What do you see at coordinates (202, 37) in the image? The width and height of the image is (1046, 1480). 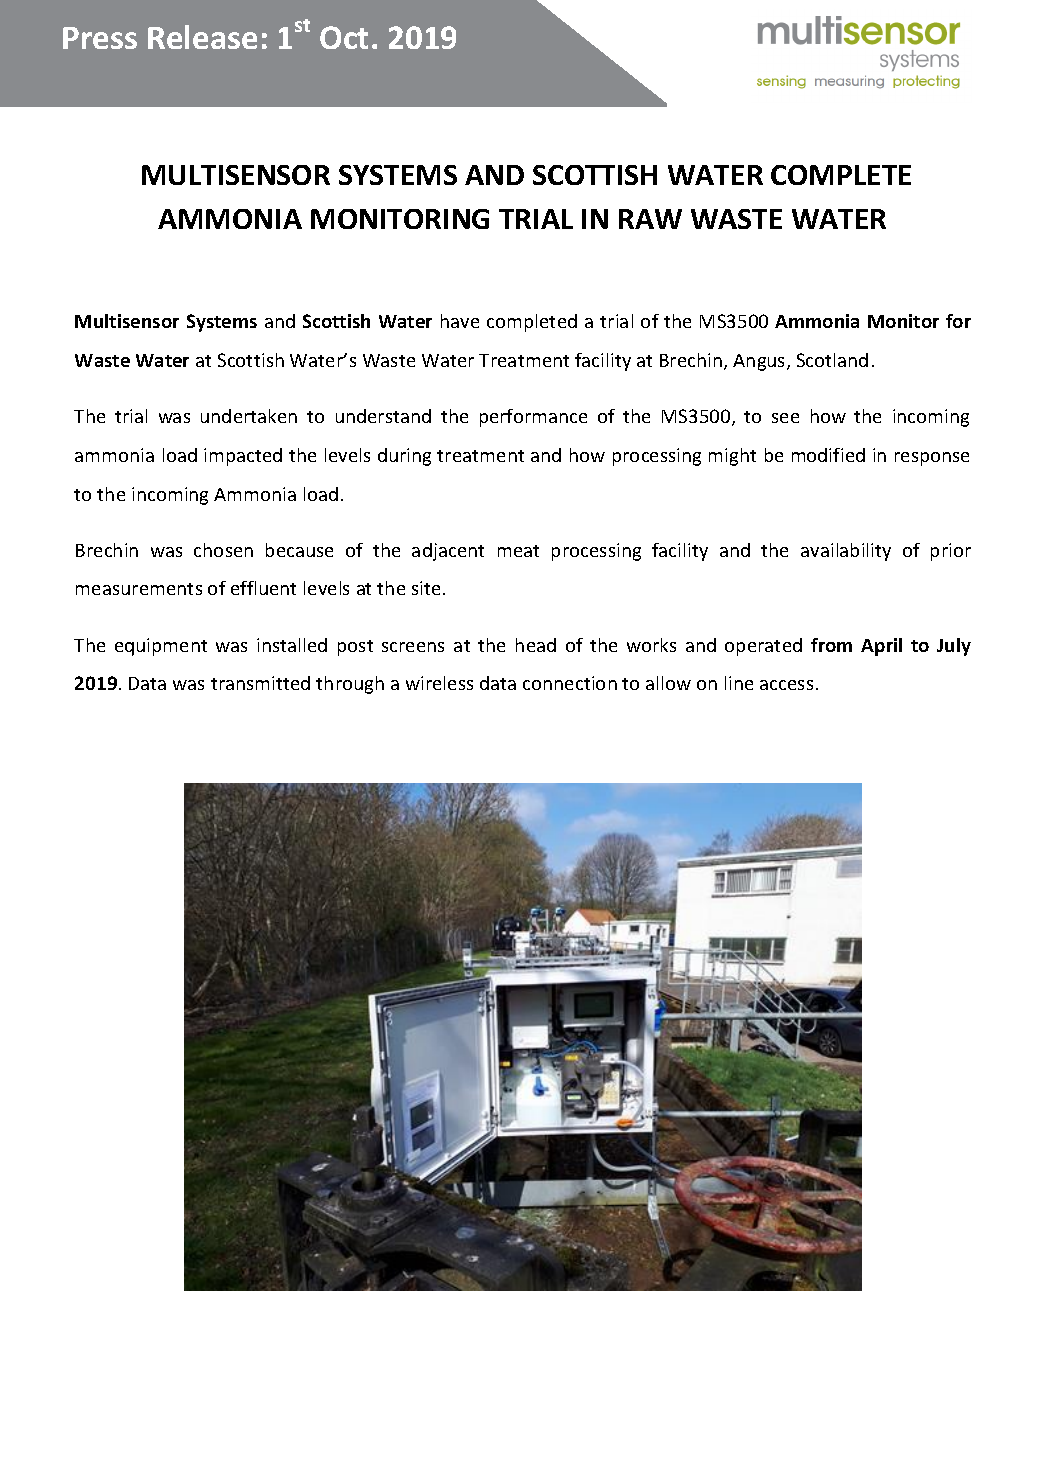 I see `Release` at bounding box center [202, 37].
